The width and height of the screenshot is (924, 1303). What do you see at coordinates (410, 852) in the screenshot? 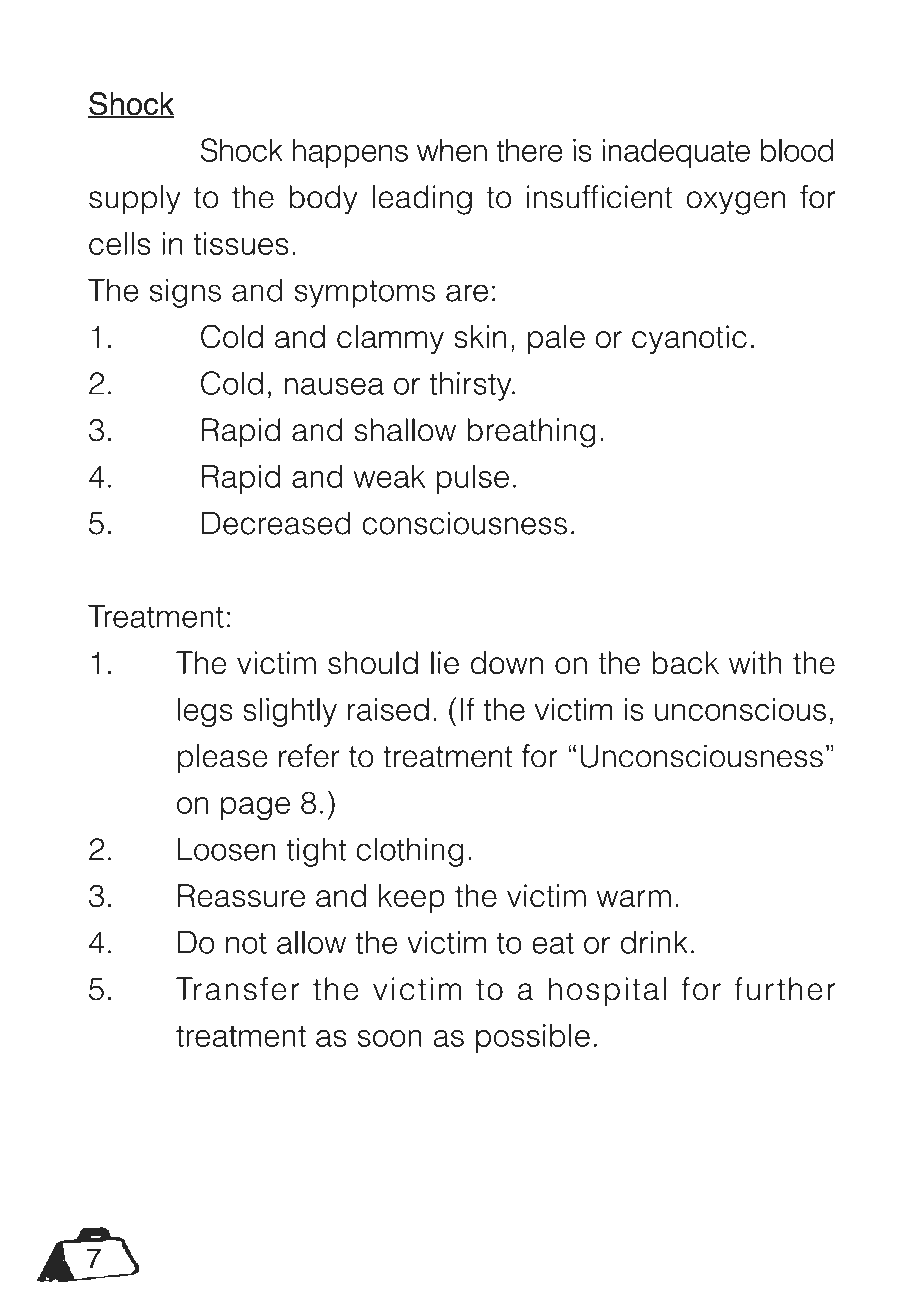
I see `clothing` at bounding box center [410, 852].
